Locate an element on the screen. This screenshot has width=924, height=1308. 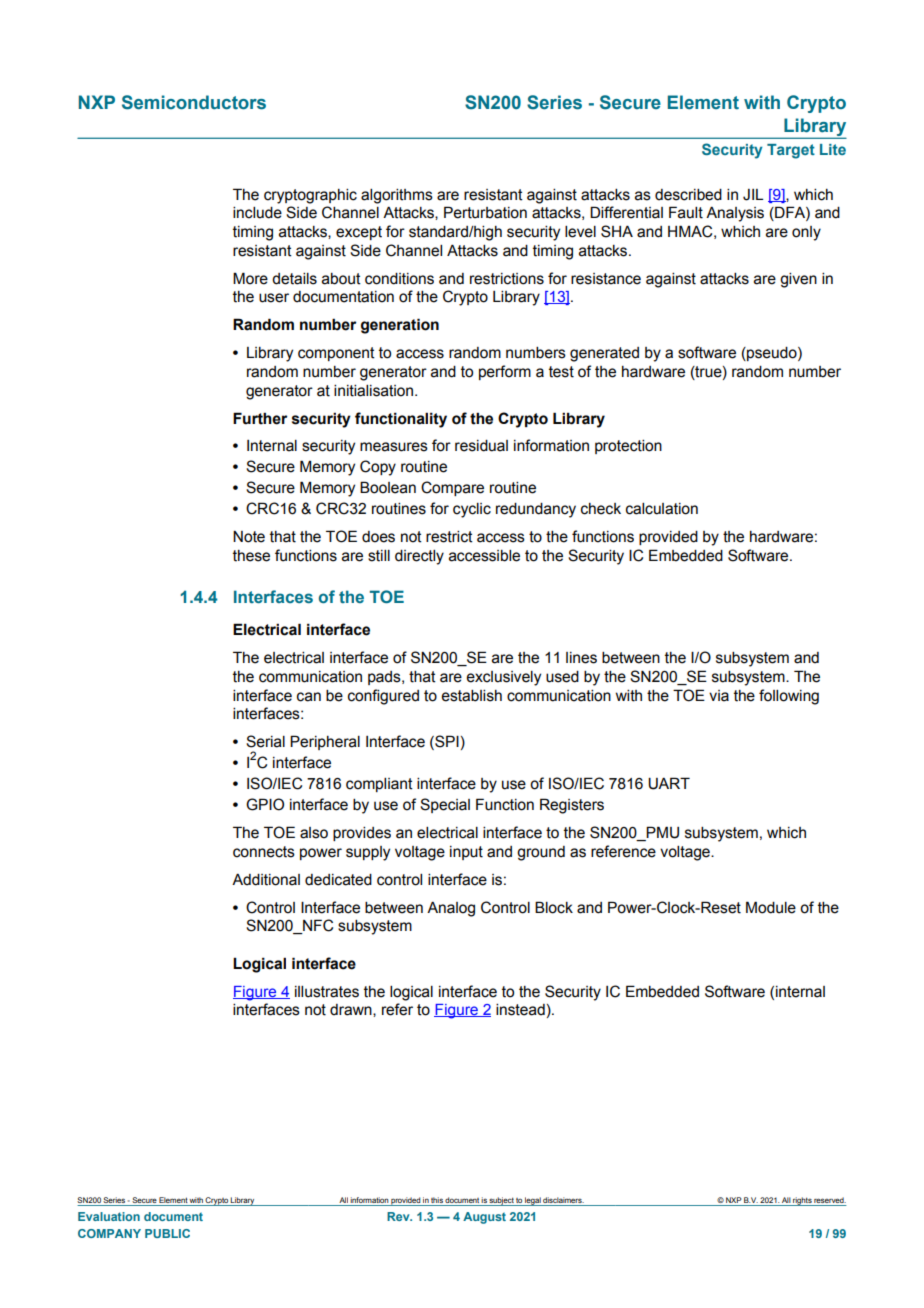
Analog is located at coordinates (451, 909).
